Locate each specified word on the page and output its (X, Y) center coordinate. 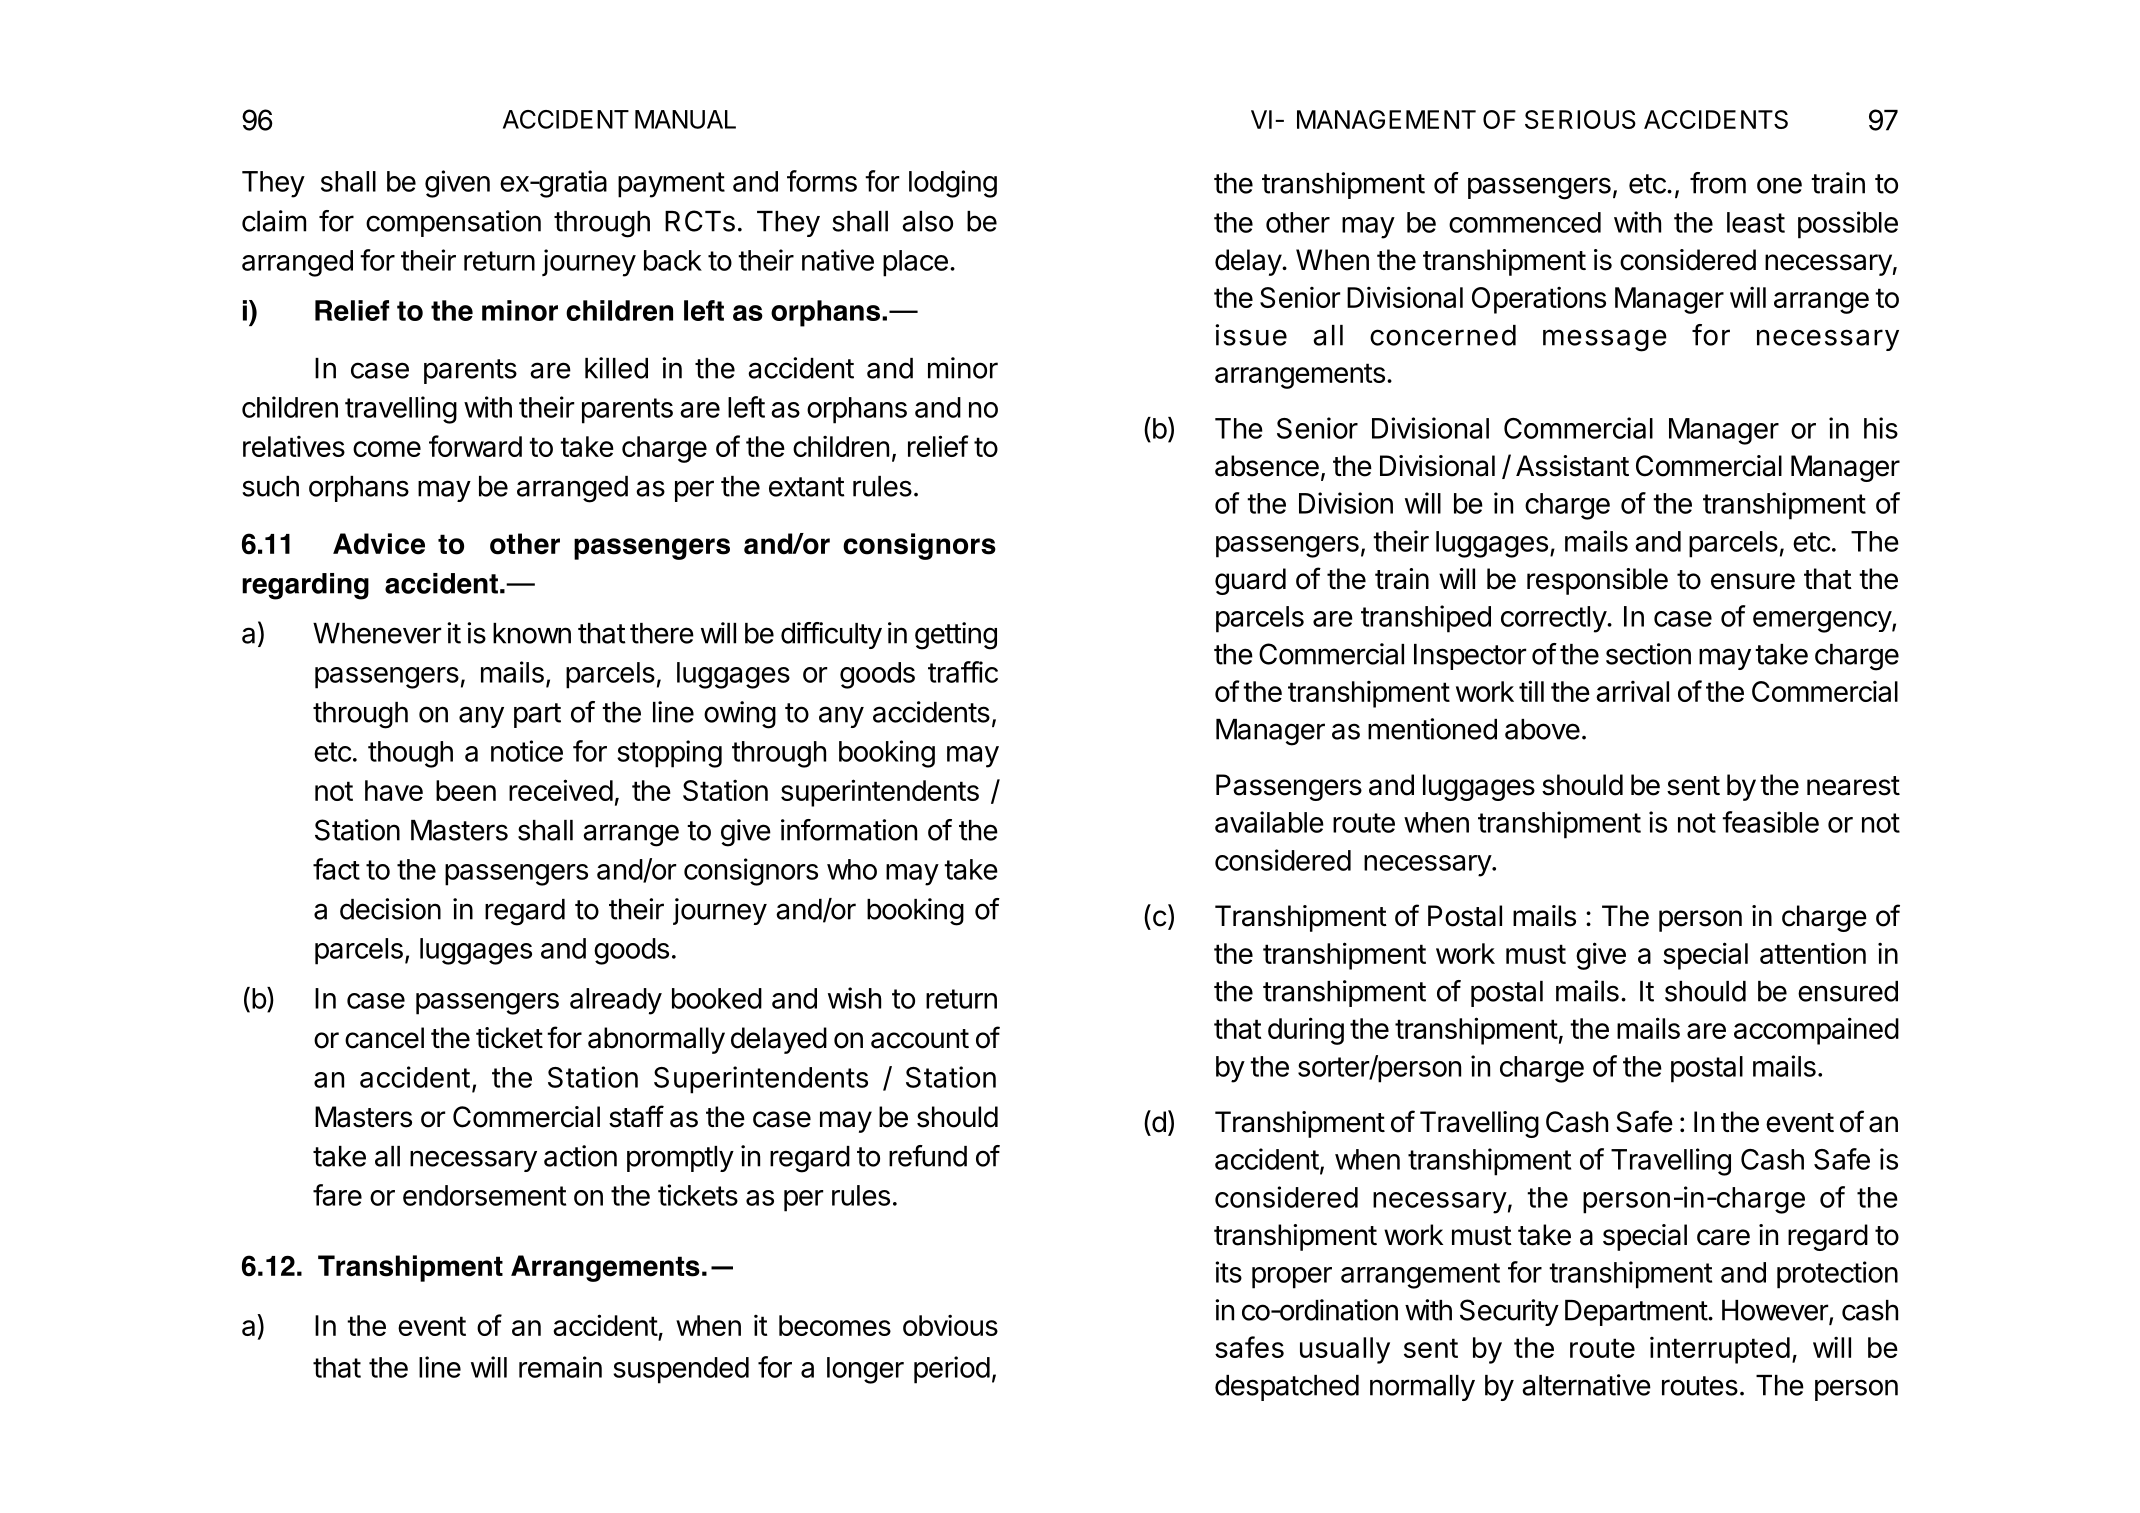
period (952, 1370)
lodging (953, 184)
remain (560, 1367)
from (1718, 183)
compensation (453, 223)
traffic (963, 672)
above (1542, 729)
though (410, 754)
